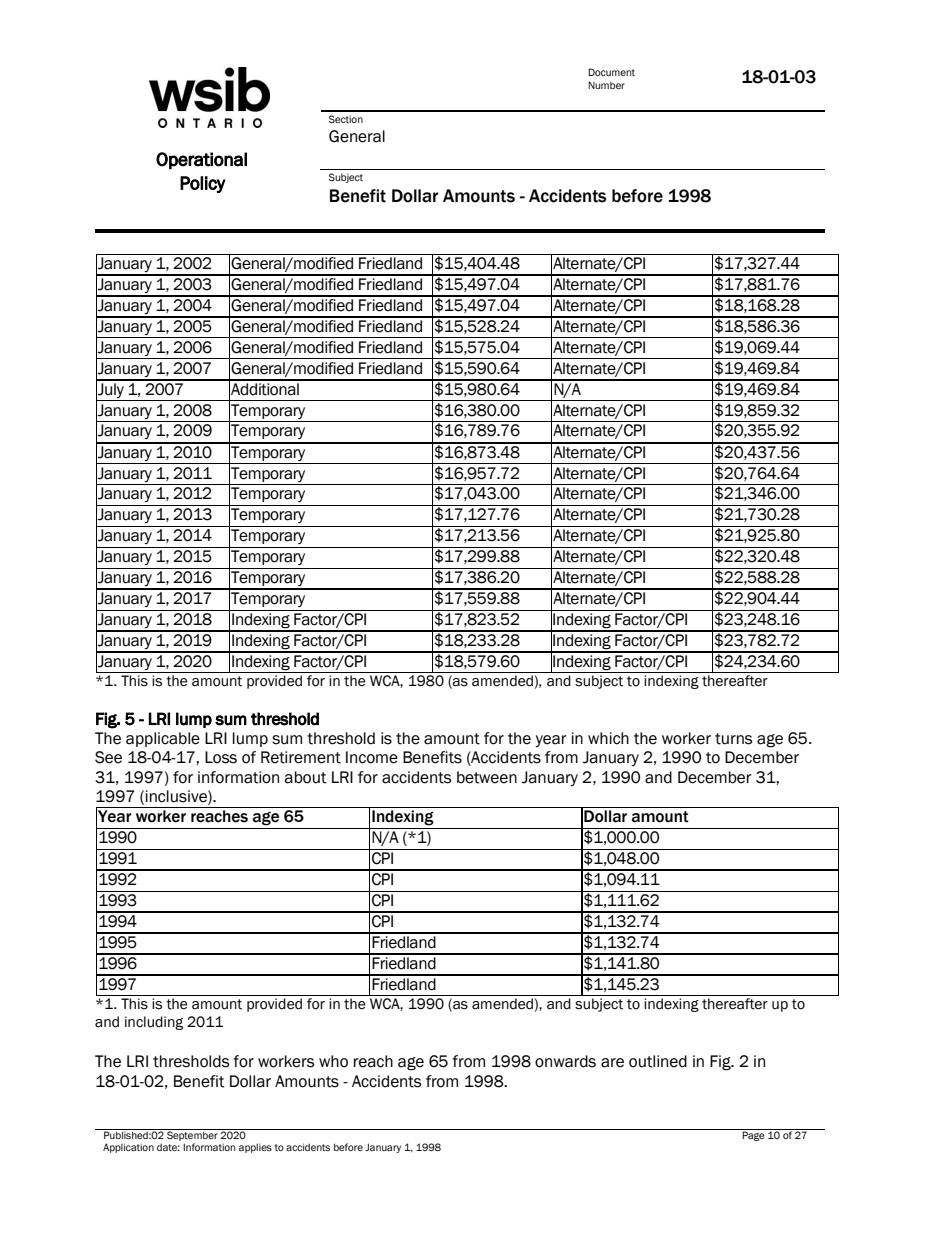 This image has width=952, height=1233. I want to click on turns, so click(733, 739).
